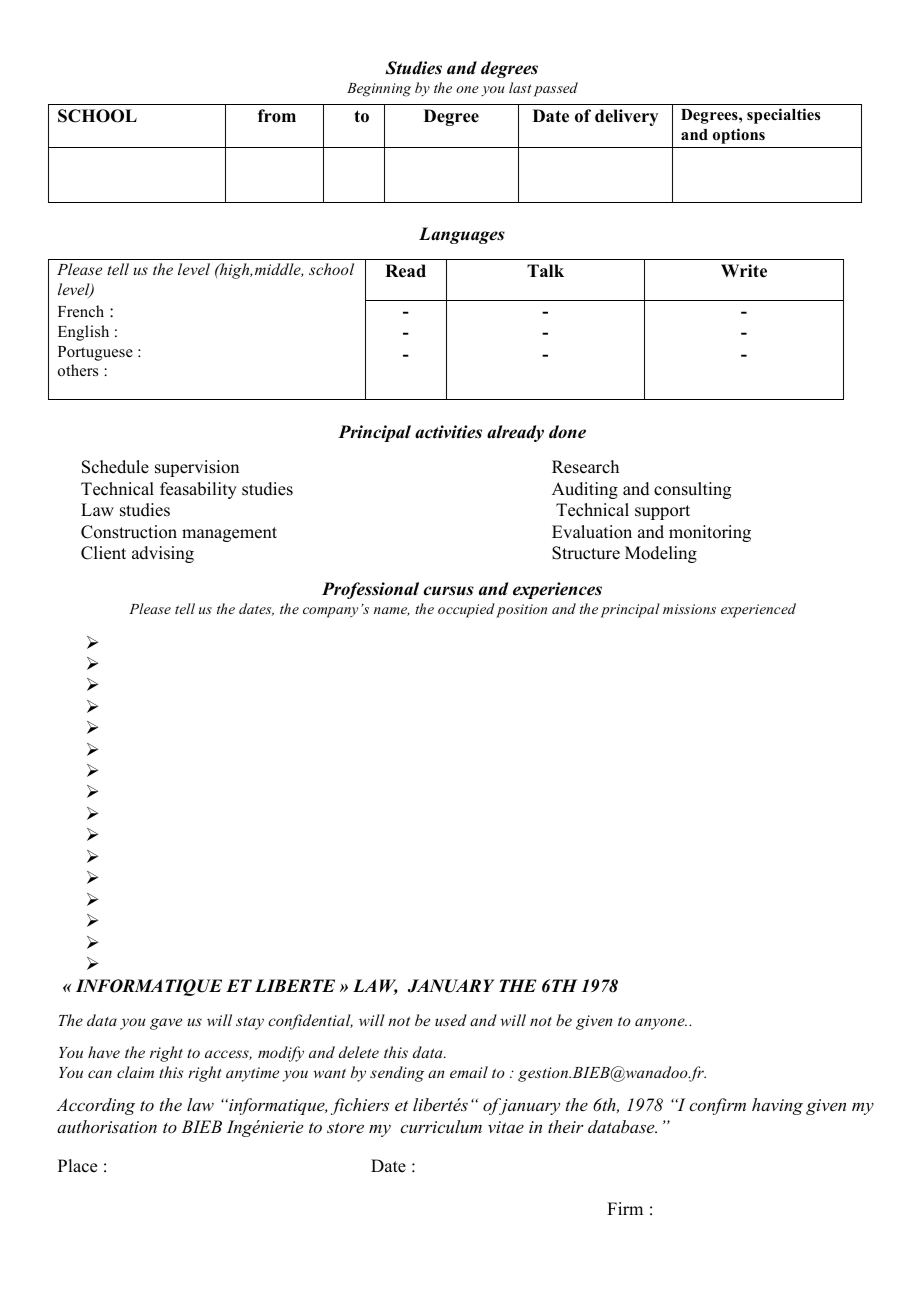 This image has width=924, height=1308. Describe the element at coordinates (277, 116) in the image. I see `from` at that location.
